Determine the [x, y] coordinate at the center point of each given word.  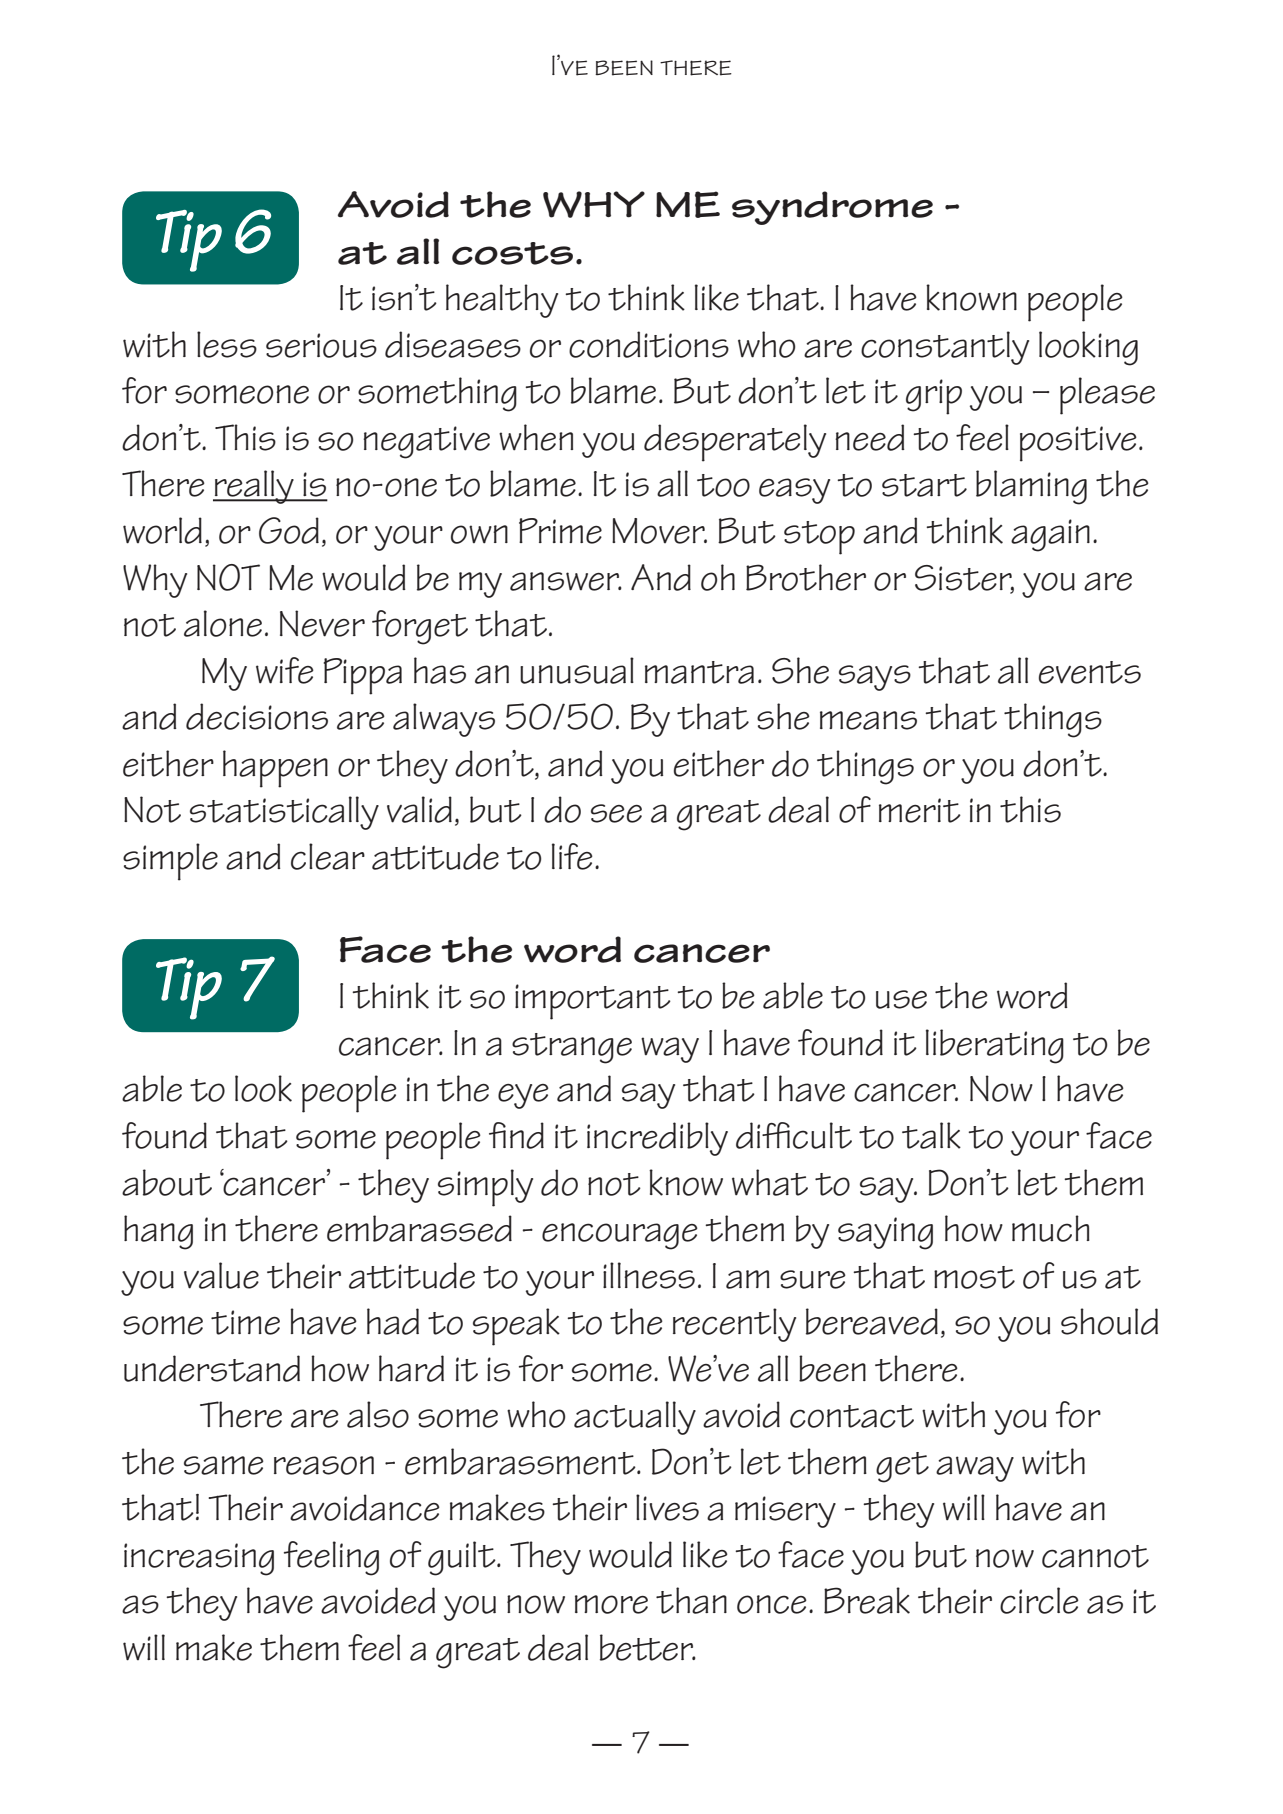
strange [572, 1048]
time [245, 1322]
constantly [945, 348]
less [227, 344]
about [167, 1182]
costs [512, 253]
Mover [659, 531]
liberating [995, 1046]
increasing [199, 1559]
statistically [284, 813]
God [289, 530]
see [616, 813]
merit [920, 810]
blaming [1031, 487]
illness [649, 1275]
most [974, 1277]
